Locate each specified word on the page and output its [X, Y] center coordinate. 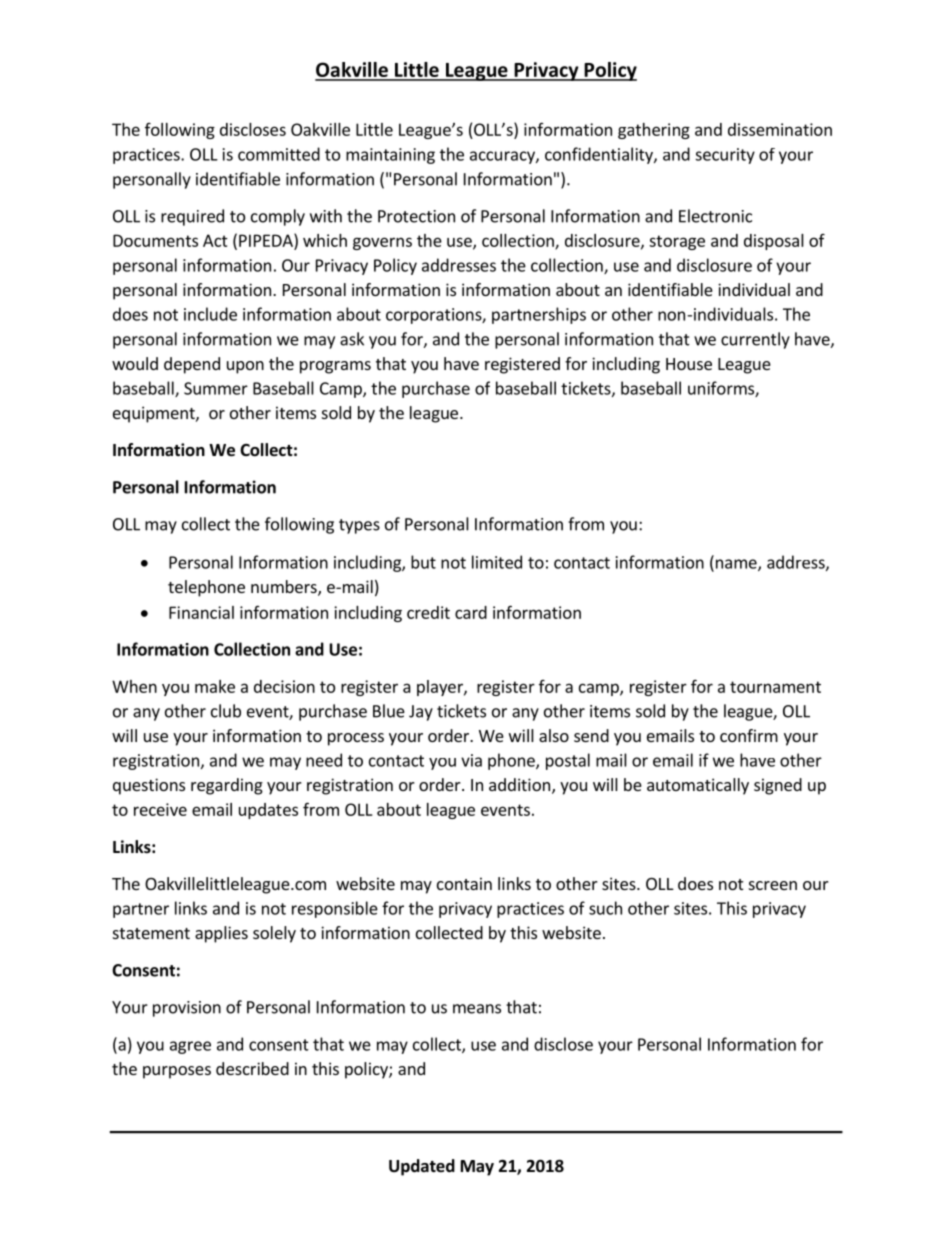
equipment [155, 414]
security [725, 156]
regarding [227, 786]
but [423, 562]
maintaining [390, 156]
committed [279, 154]
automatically [698, 786]
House [689, 364]
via [471, 760]
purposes [177, 1072]
